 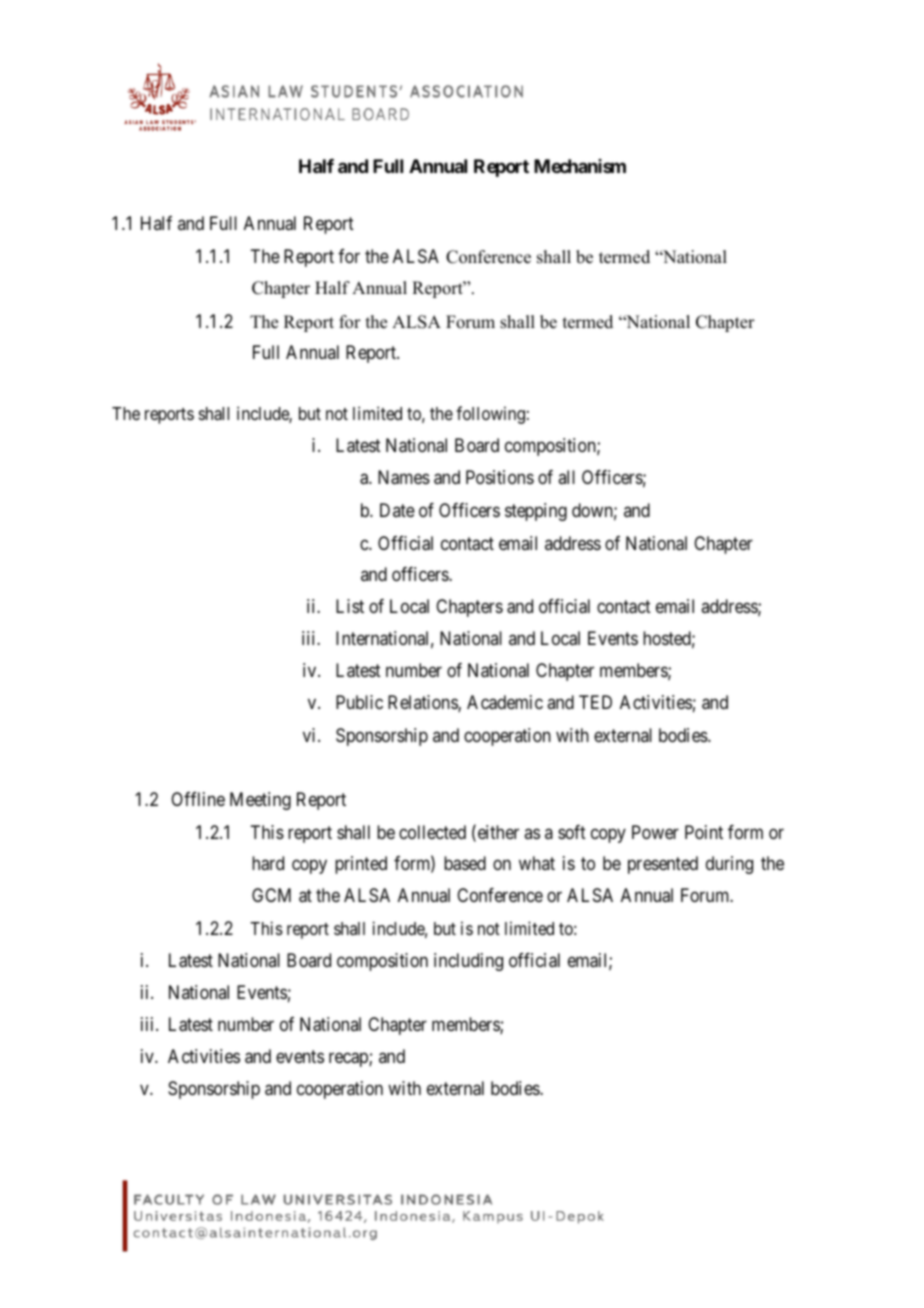 What do you see at coordinates (505, 702) in the screenshot?
I see `Academic` at bounding box center [505, 702].
